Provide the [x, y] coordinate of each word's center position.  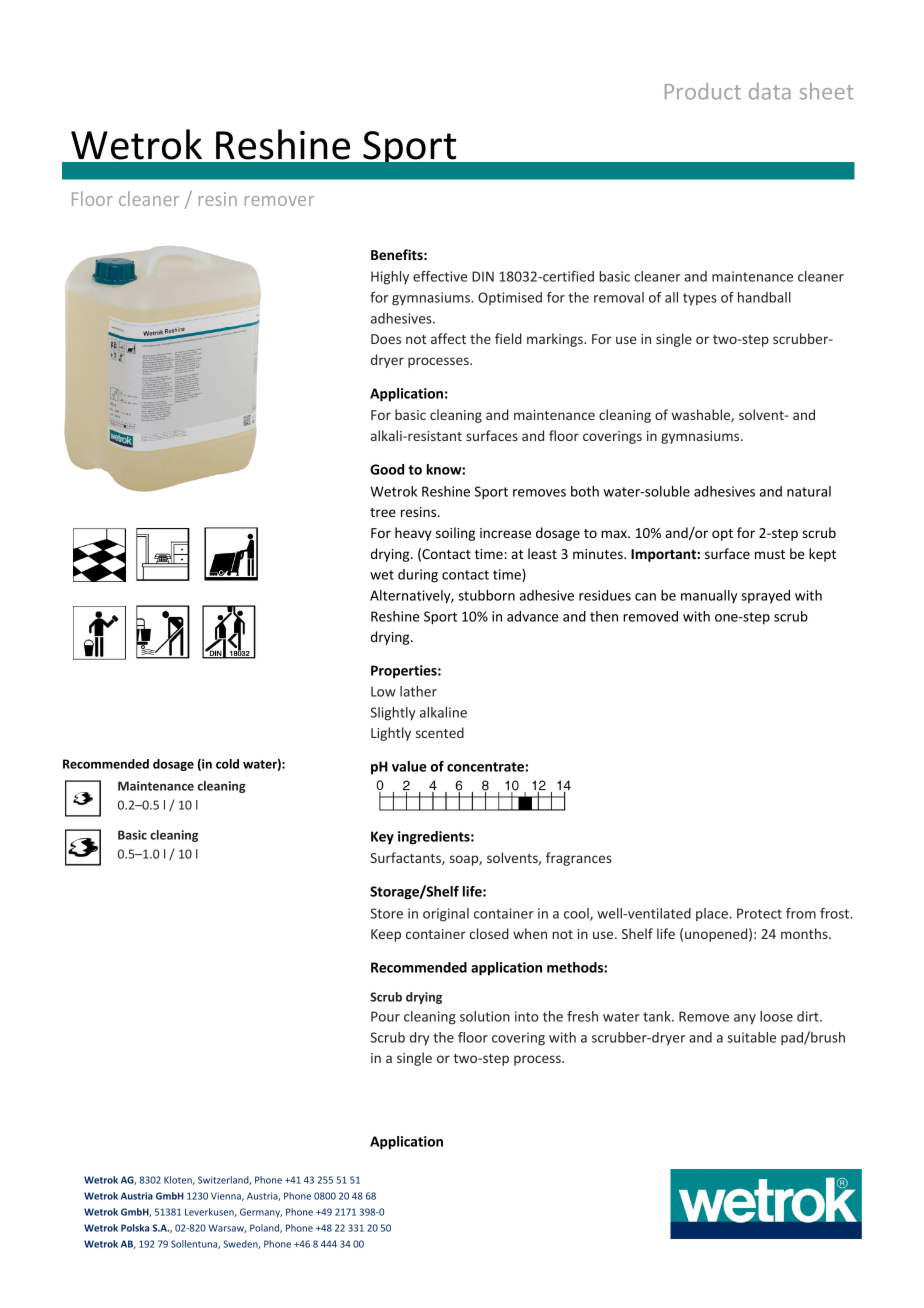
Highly [390, 278]
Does [386, 339]
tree [383, 512]
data [770, 91]
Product [703, 91]
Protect [759, 913]
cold [227, 764]
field [508, 338]
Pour [385, 1016]
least [542, 553]
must [770, 554]
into [527, 1016]
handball [764, 297]
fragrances [579, 859]
